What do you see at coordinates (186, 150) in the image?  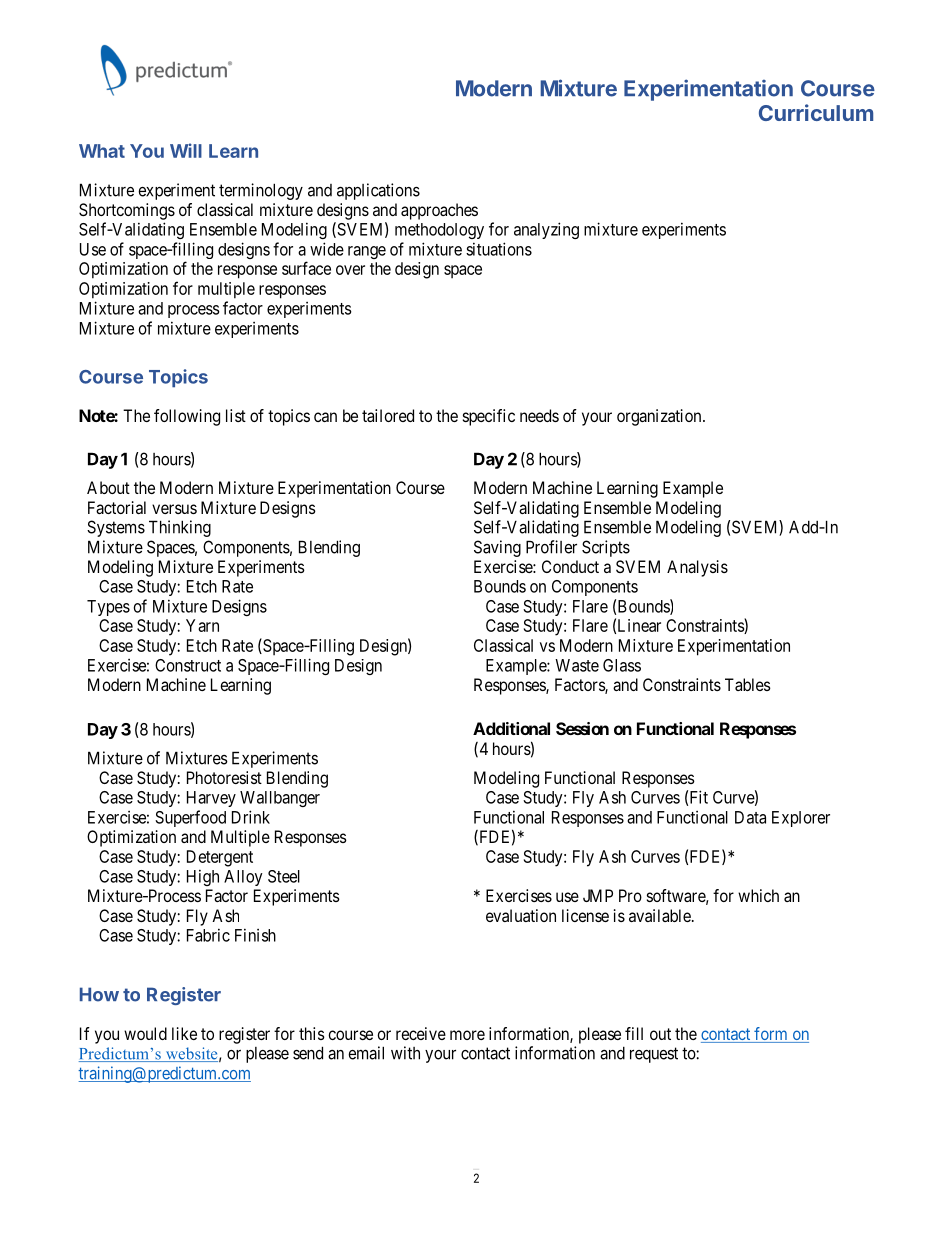 I see `Will` at bounding box center [186, 150].
